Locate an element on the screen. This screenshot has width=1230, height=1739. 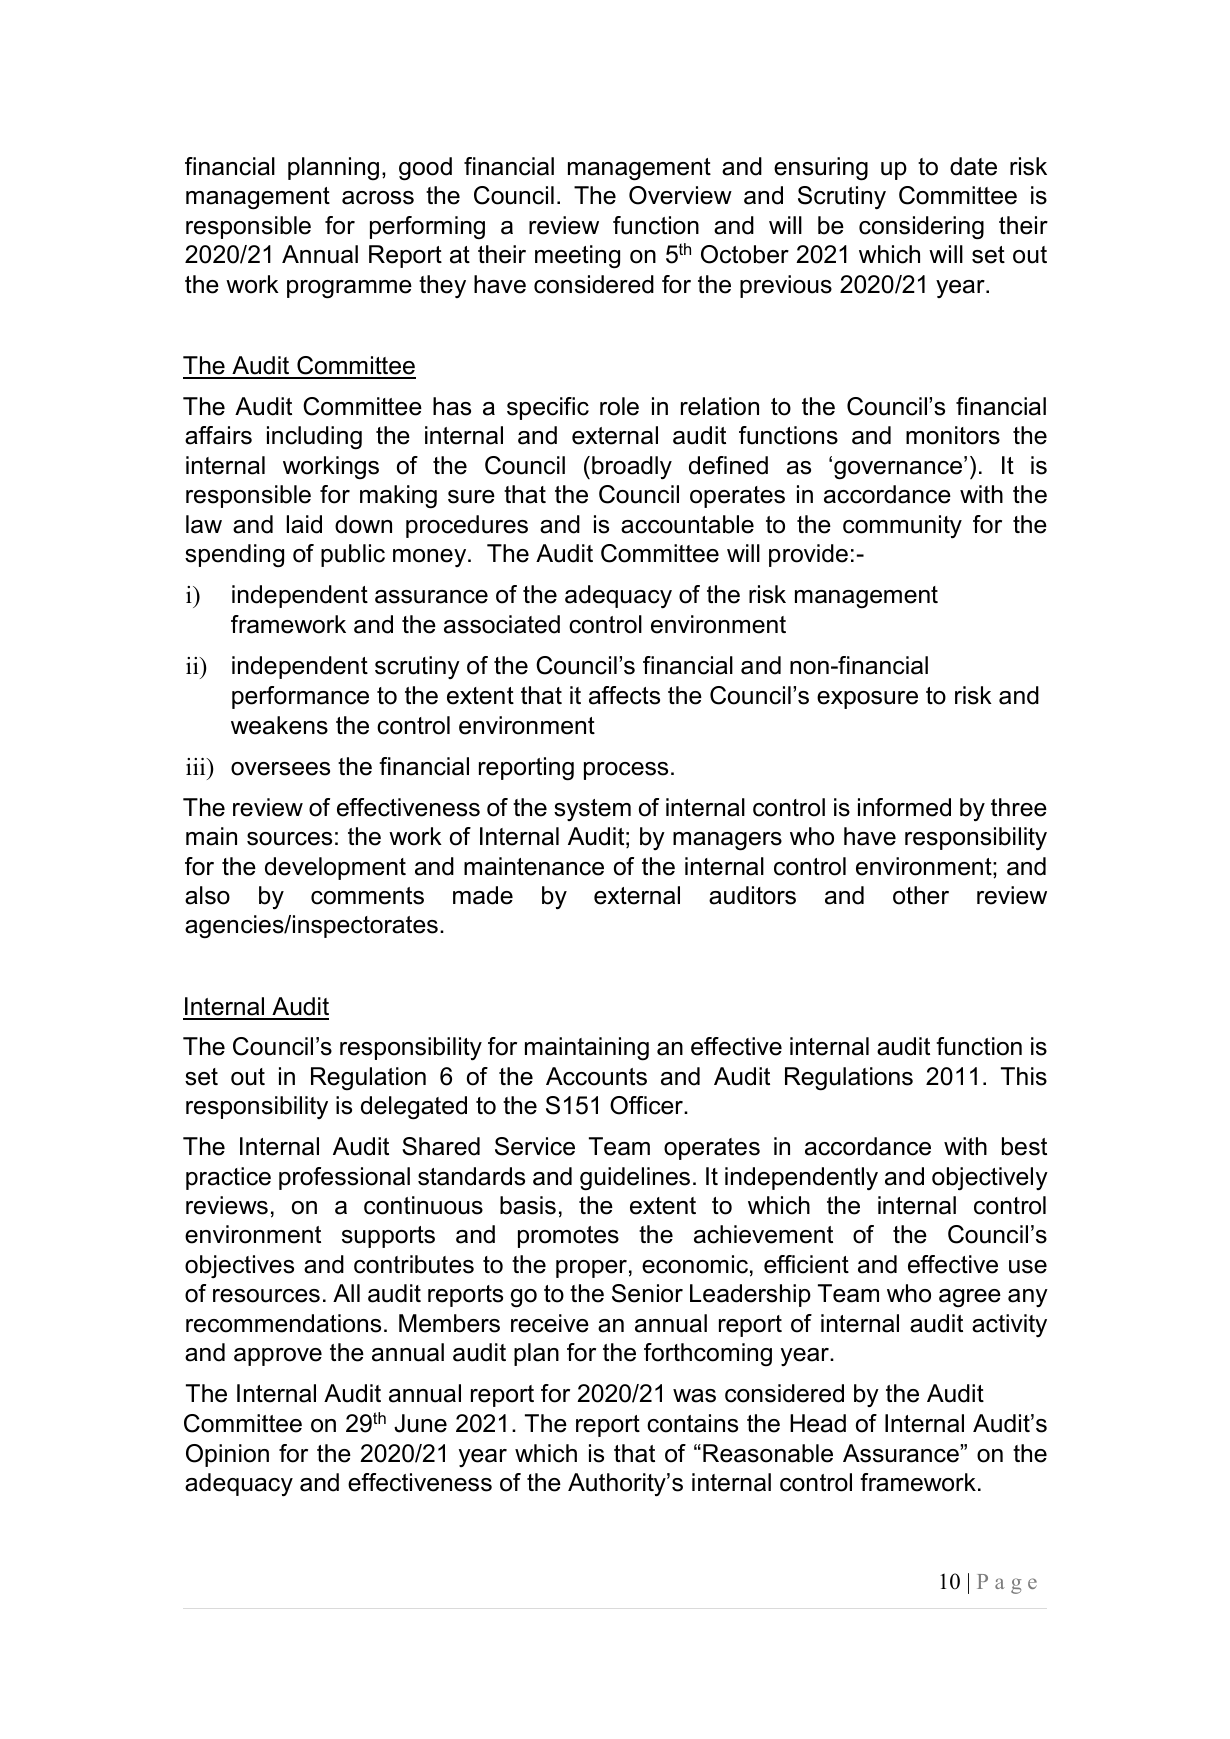
oversees is located at coordinates (280, 769).
